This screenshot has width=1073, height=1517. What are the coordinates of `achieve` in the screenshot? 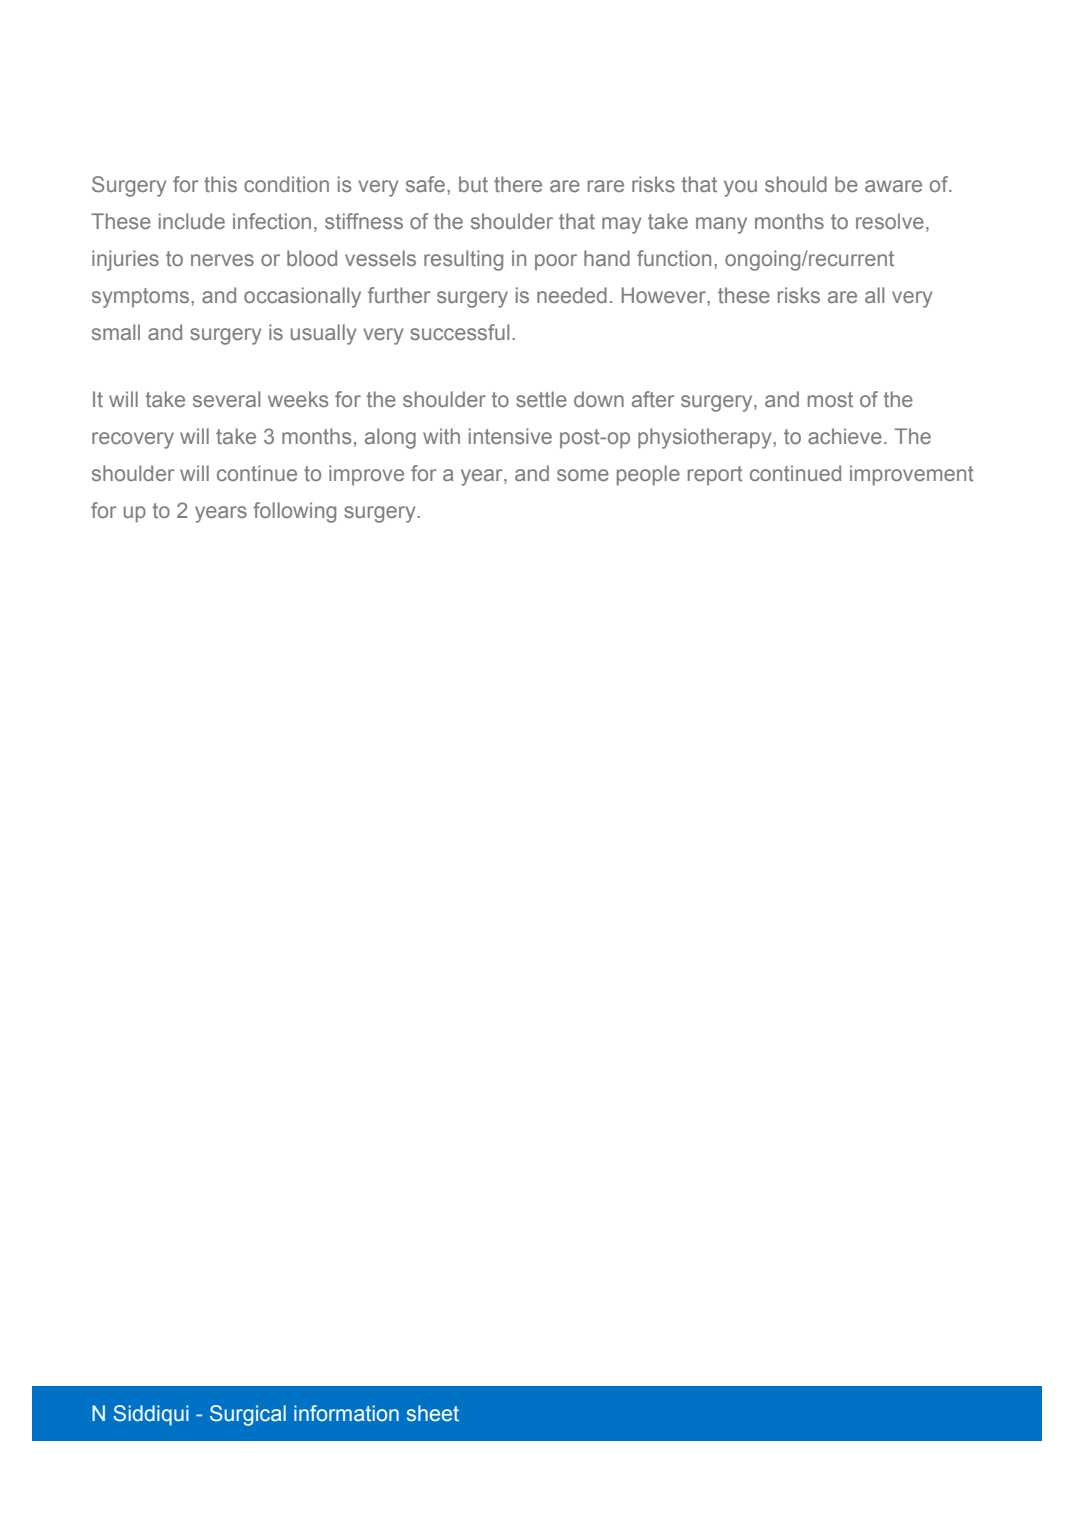 It's located at (845, 436).
